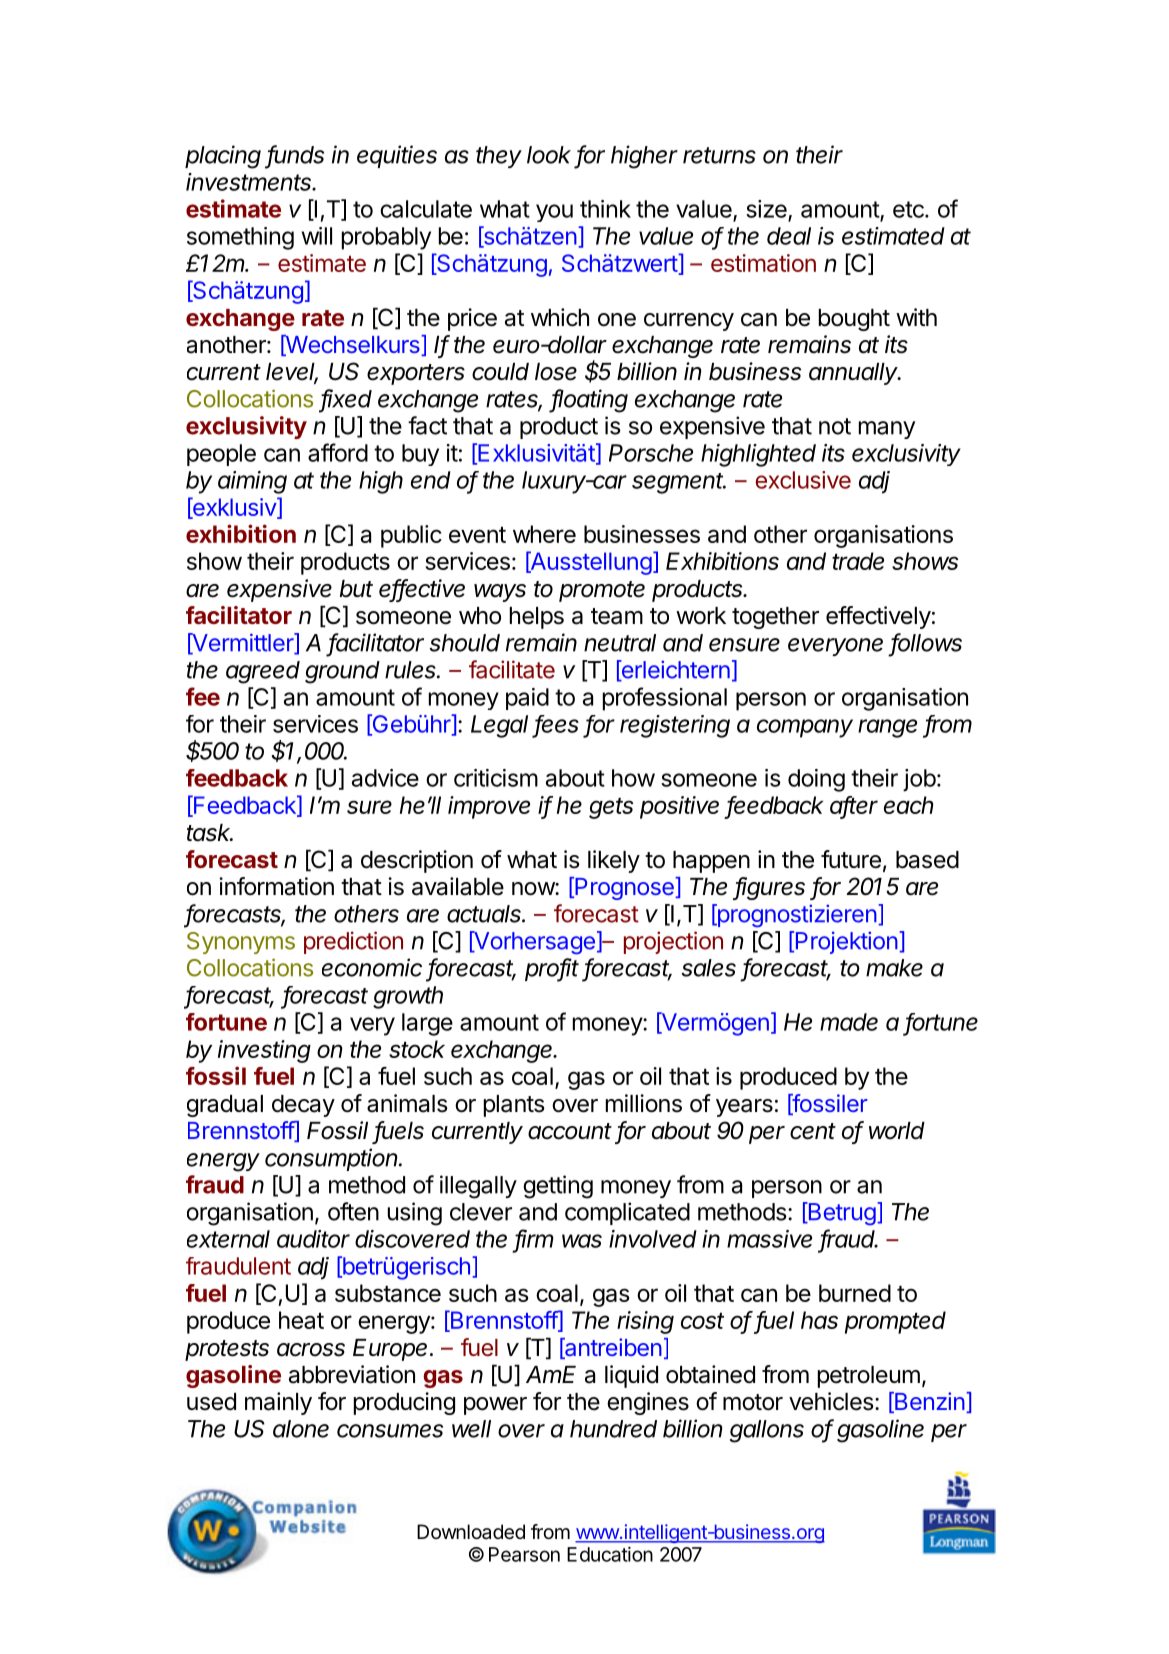 This page has width=1169, height=1654. I want to click on alone, so click(301, 1429).
